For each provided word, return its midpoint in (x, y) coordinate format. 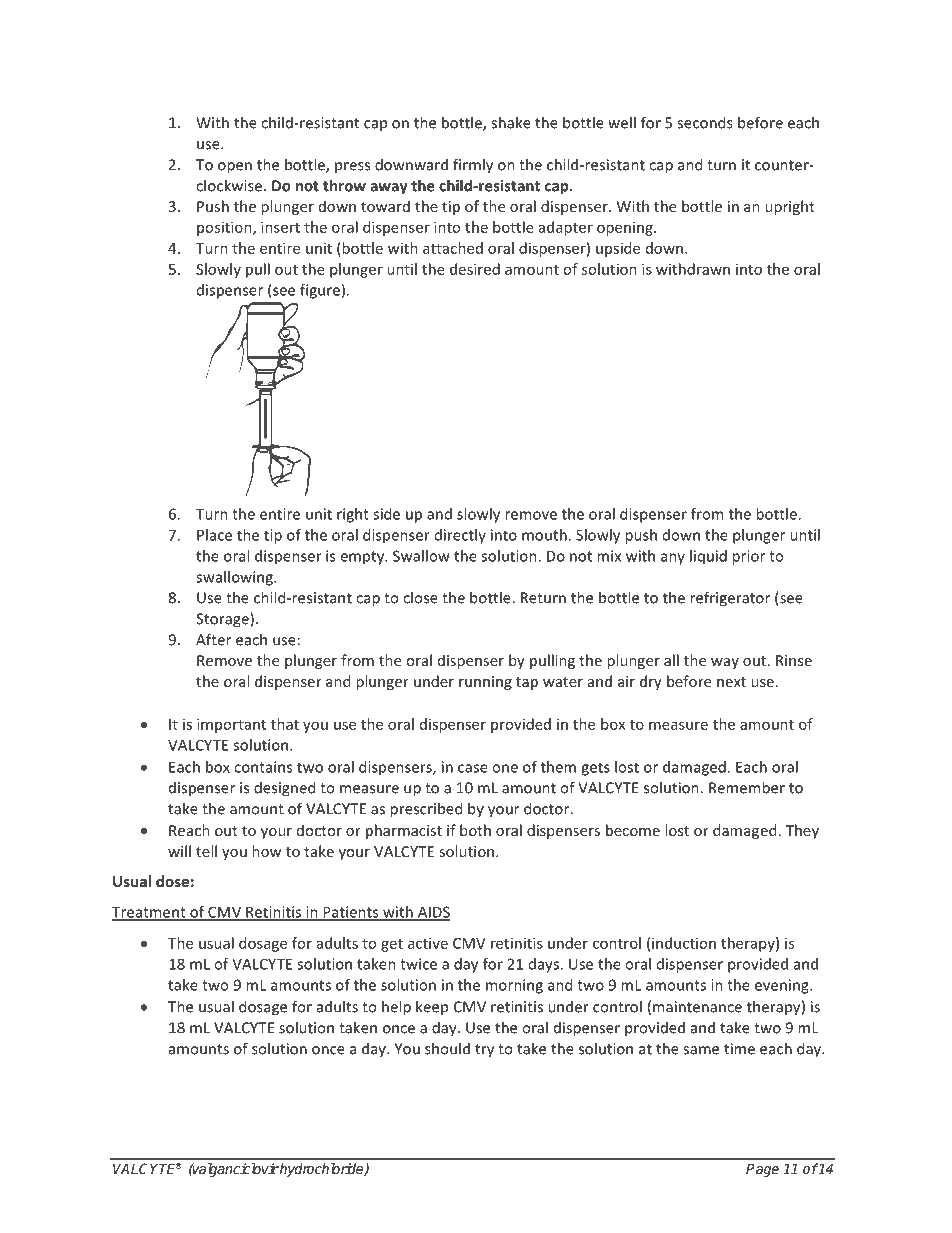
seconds (705, 122)
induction (684, 943)
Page (762, 1170)
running (485, 683)
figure (320, 291)
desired (475, 269)
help (396, 1008)
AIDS (433, 913)
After (213, 639)
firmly (473, 166)
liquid (708, 557)
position (225, 228)
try (484, 1051)
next (731, 682)
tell (206, 851)
